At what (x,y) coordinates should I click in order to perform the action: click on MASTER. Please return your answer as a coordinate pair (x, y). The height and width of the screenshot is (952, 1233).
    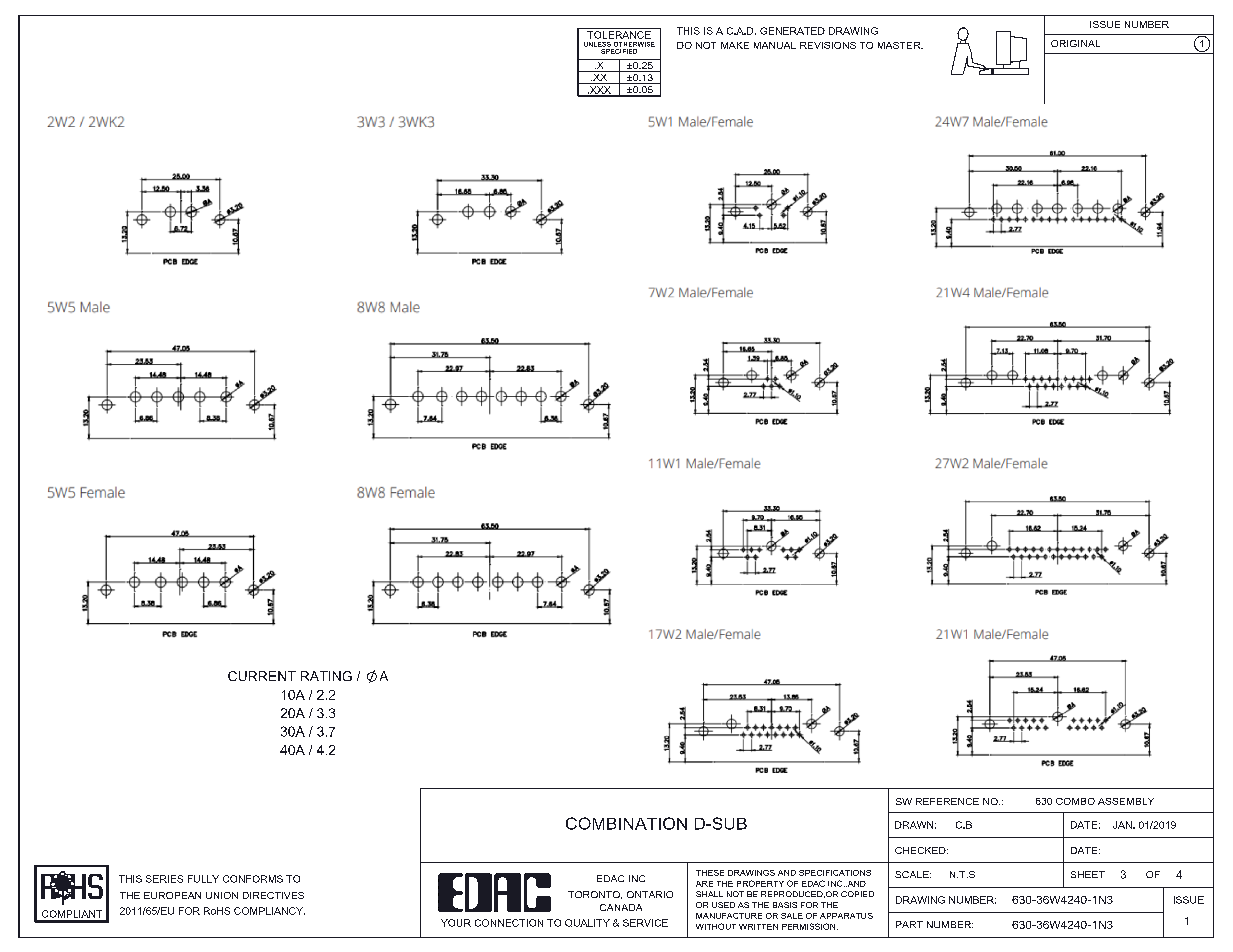
    Looking at the image, I should click on (900, 45).
